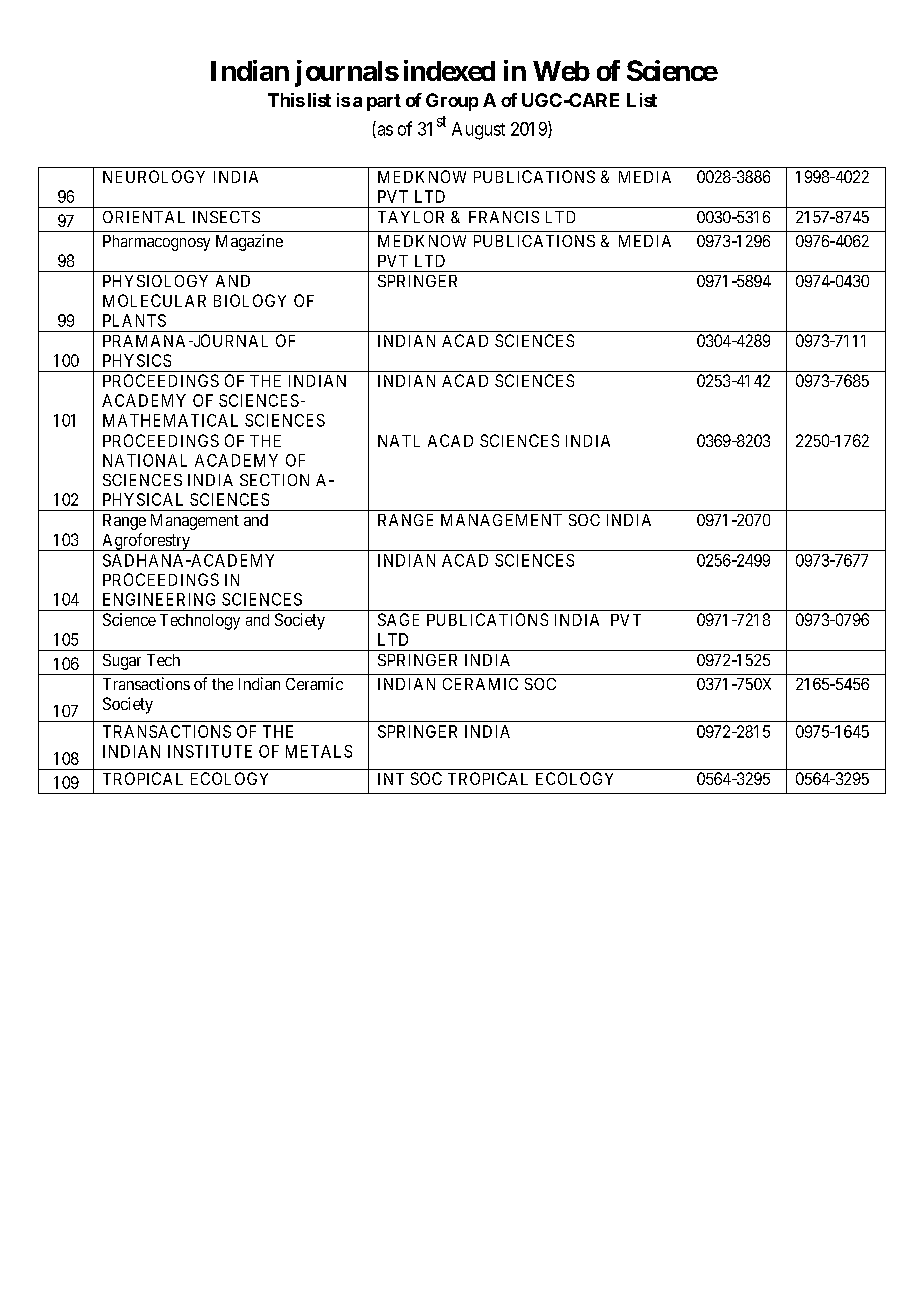  I want to click on FRANCIS, so click(504, 217).
